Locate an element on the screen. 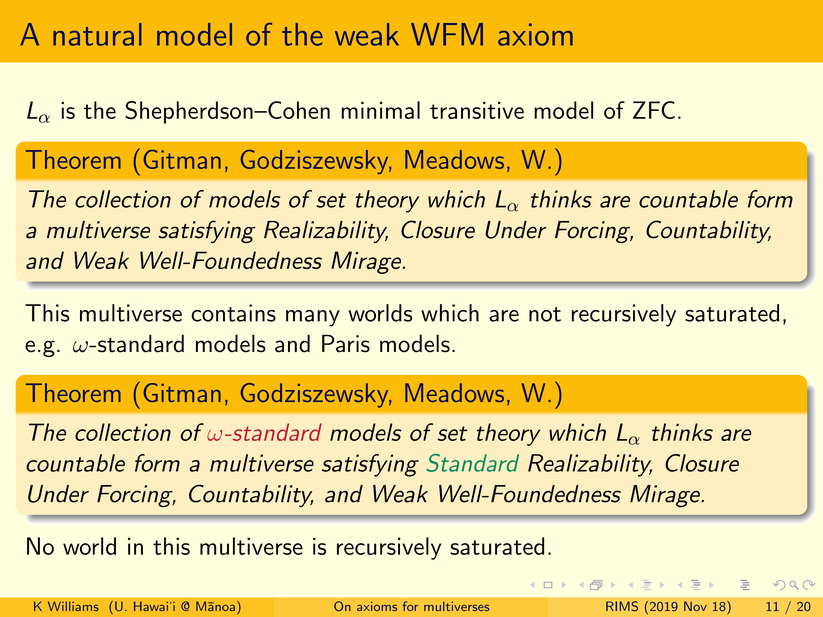 This screenshot has height=617, width=823. many is located at coordinates (313, 318).
